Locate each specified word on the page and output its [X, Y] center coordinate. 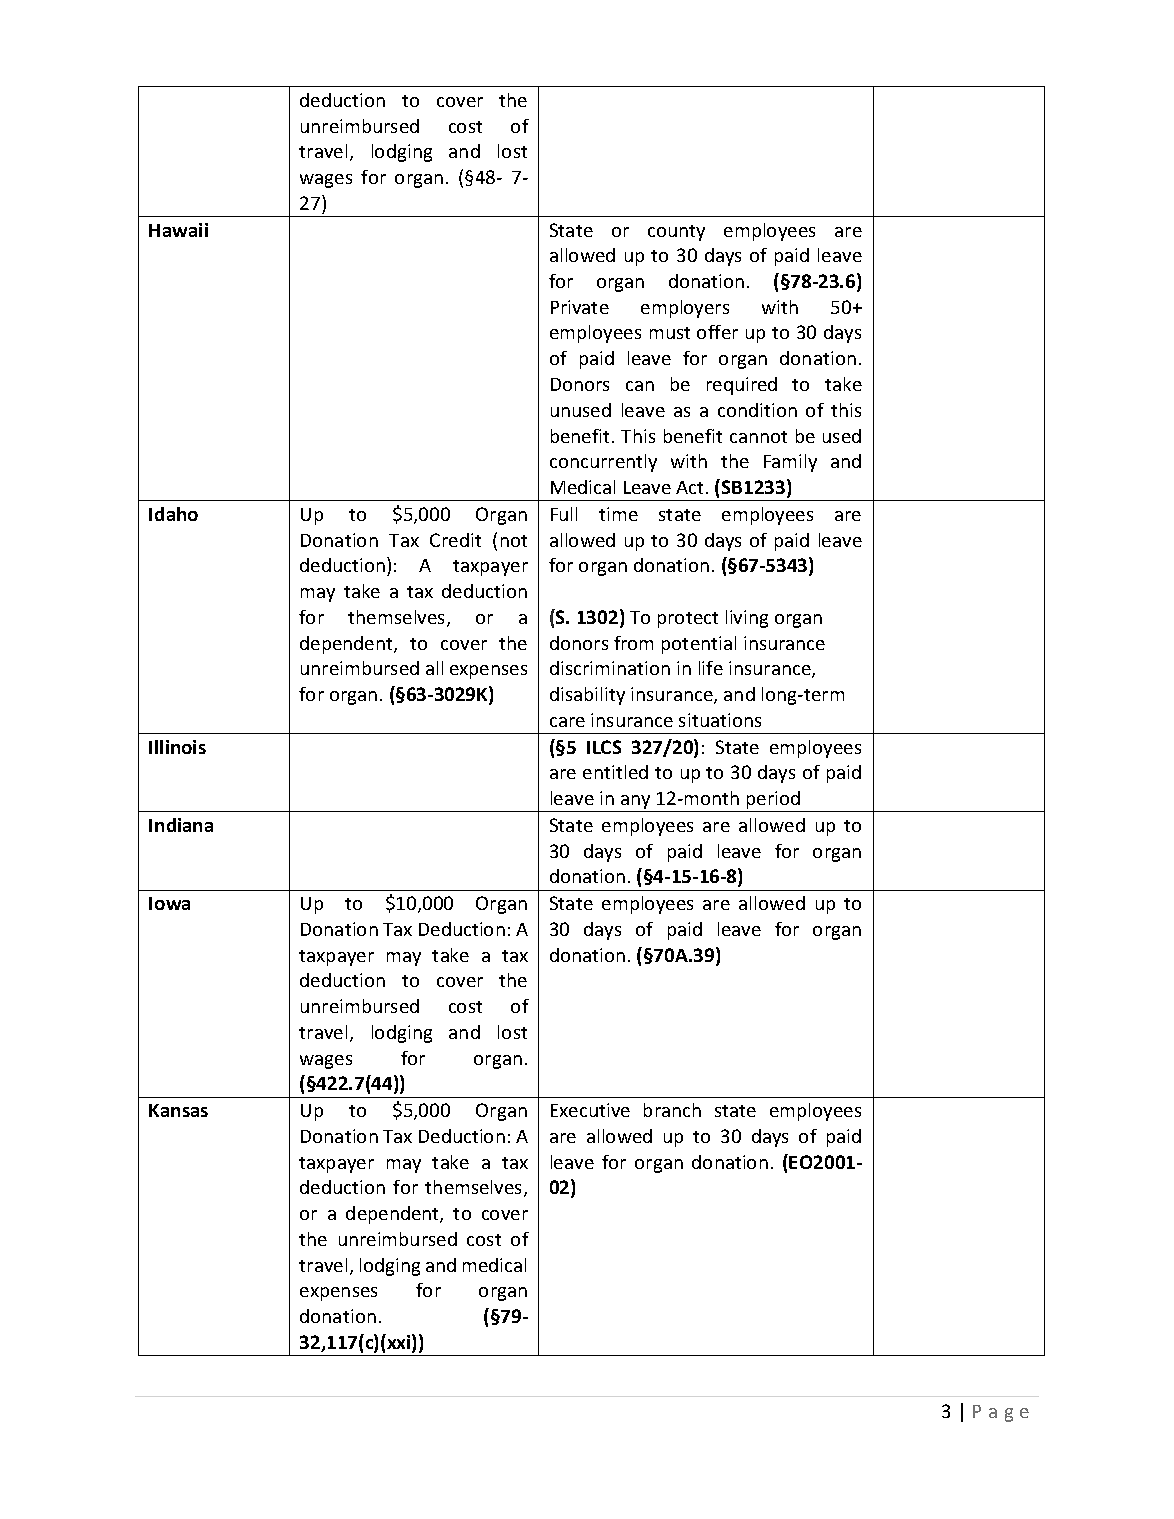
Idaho [173, 514]
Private [580, 307]
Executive [590, 1110]
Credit [455, 540]
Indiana [181, 825]
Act [691, 487]
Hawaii [178, 230]
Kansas [178, 1110]
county [676, 233]
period [774, 801]
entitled [615, 772]
